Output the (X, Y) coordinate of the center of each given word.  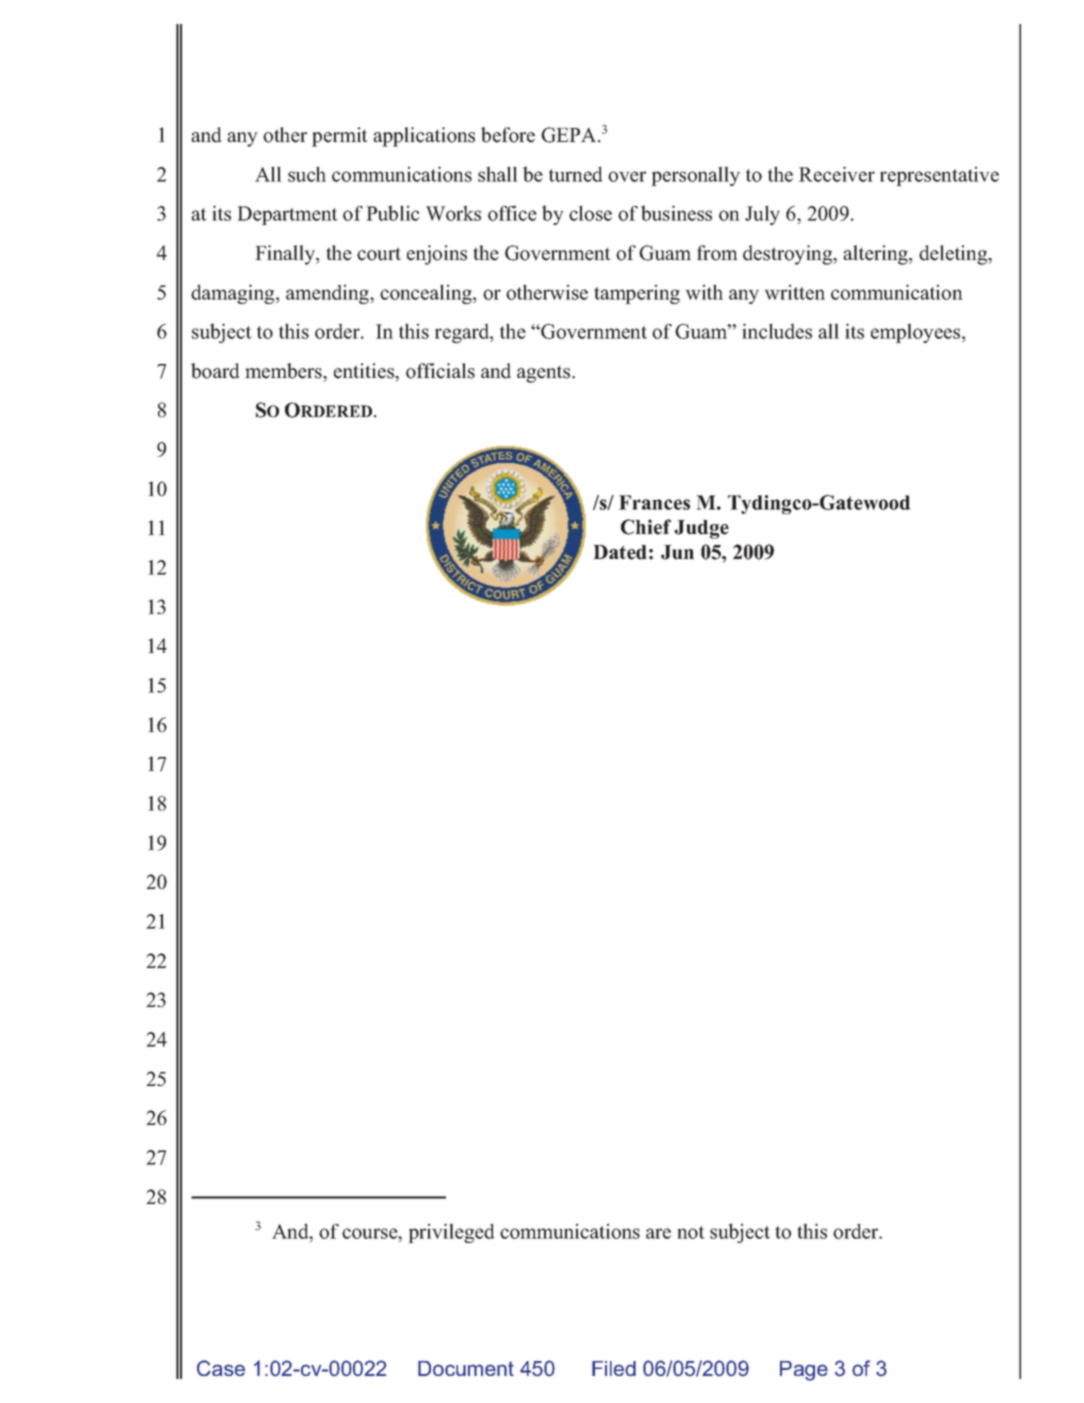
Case (221, 1368)
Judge (701, 529)
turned (576, 174)
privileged (451, 1233)
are (658, 1233)
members (284, 371)
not (691, 1232)
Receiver (837, 174)
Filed (614, 1368)
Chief (646, 527)
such (307, 174)
